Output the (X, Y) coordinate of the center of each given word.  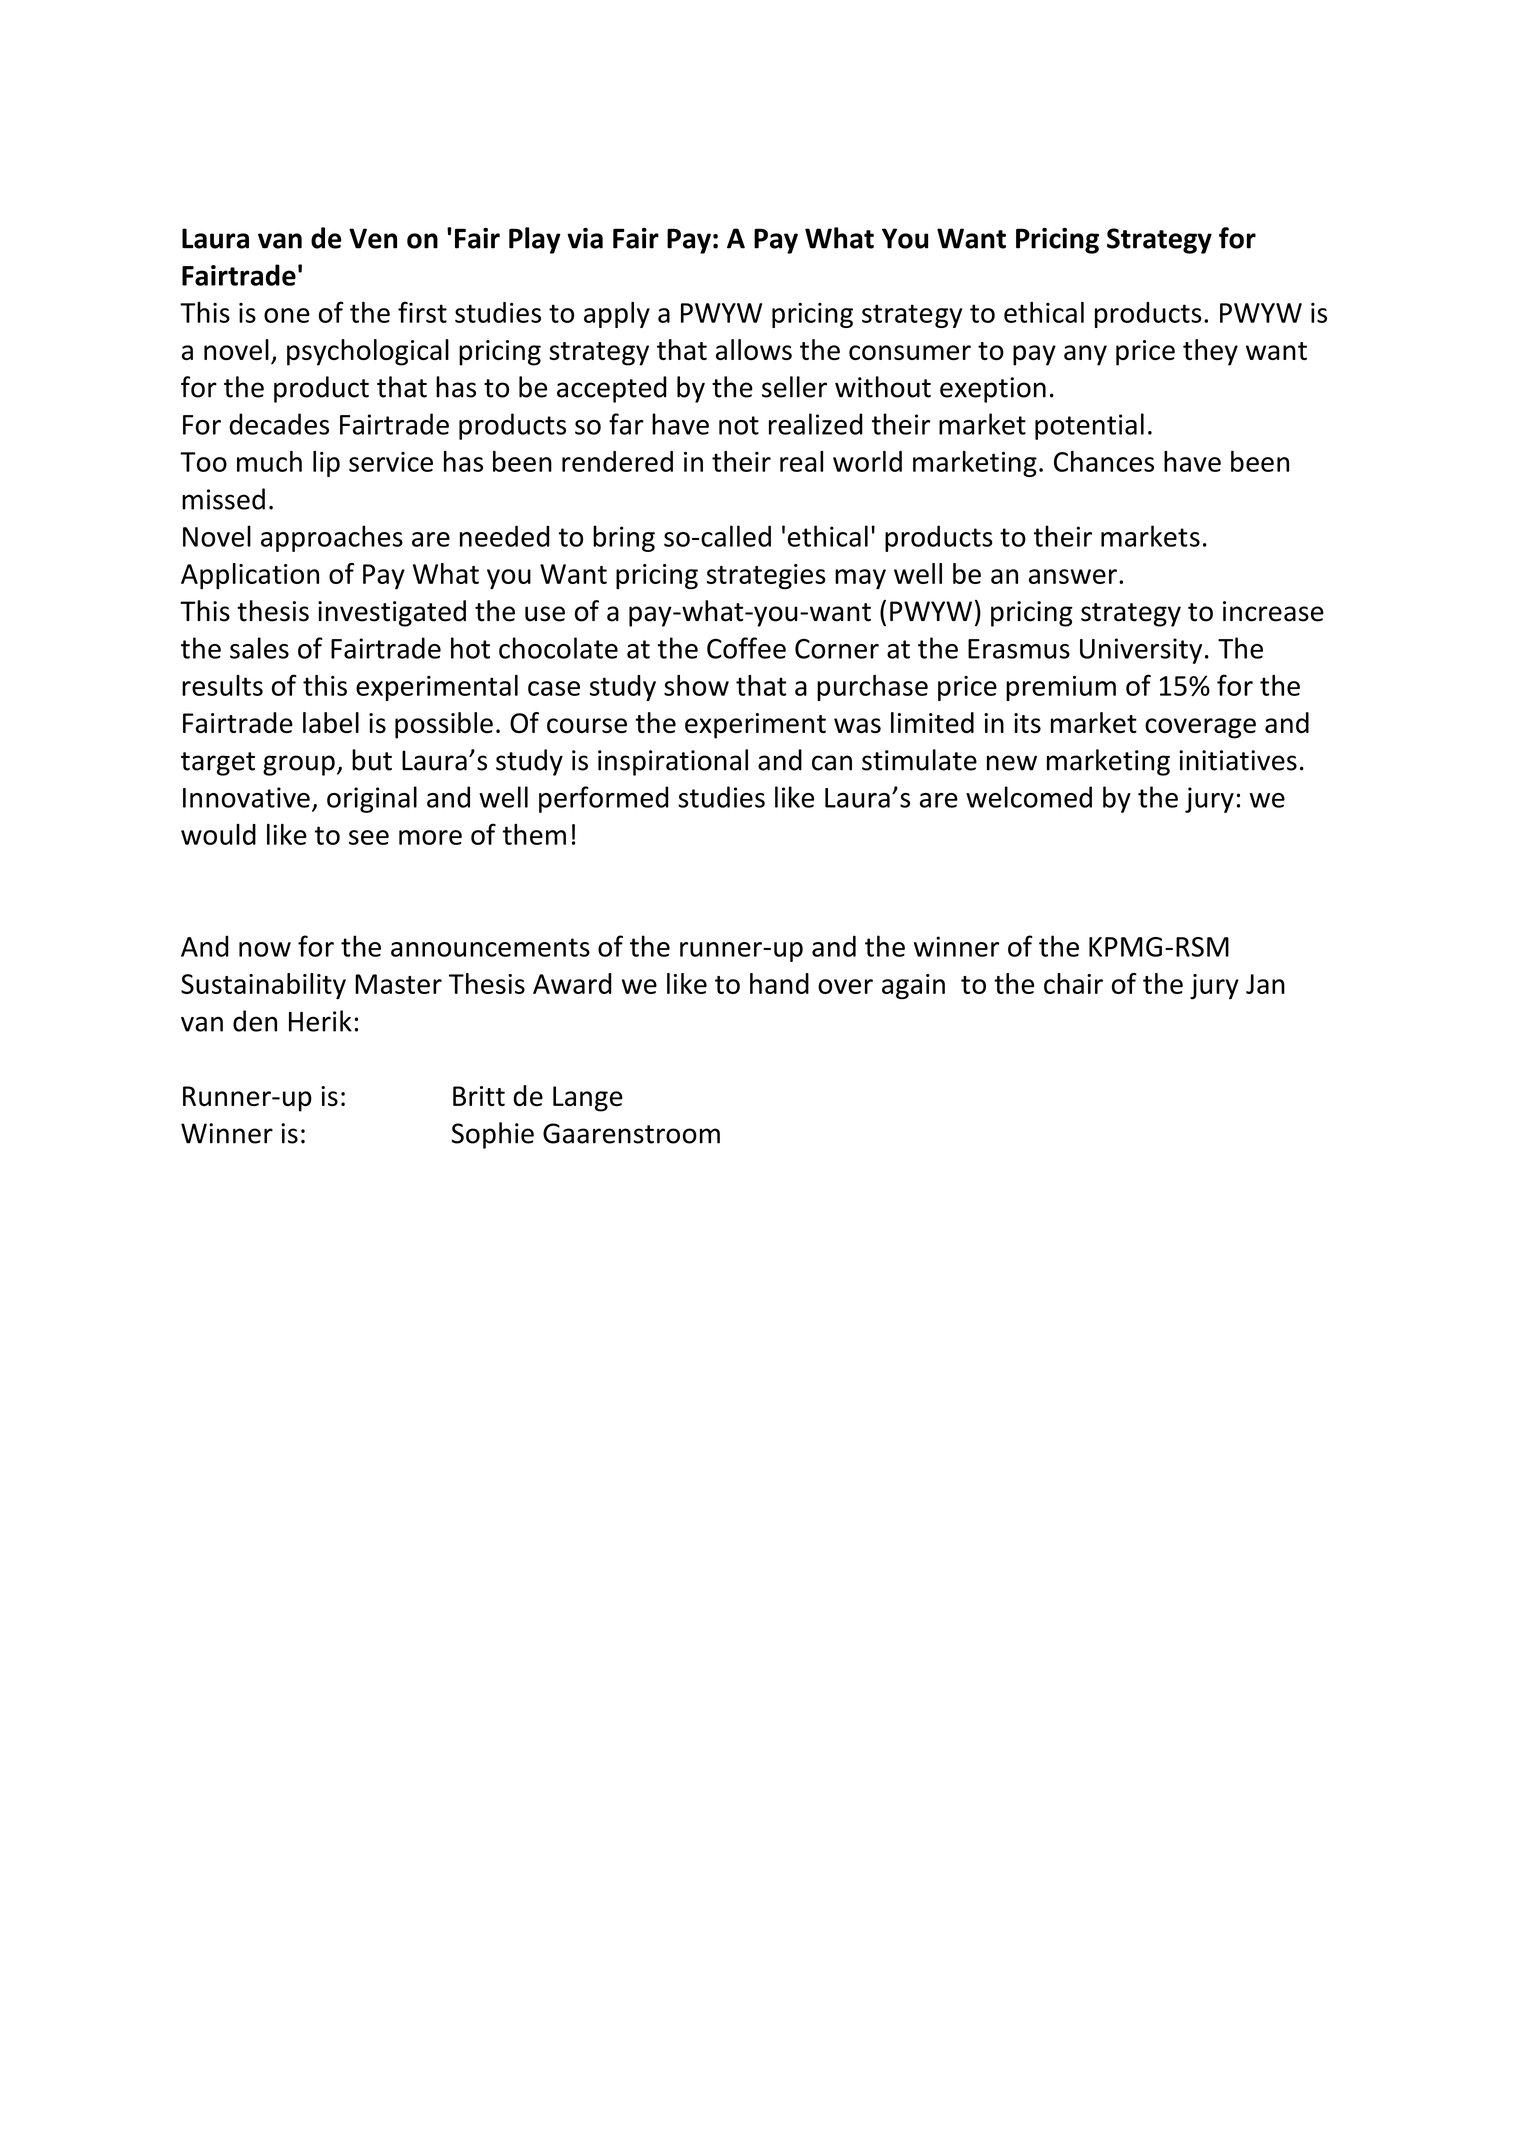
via (585, 238)
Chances (1104, 461)
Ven (373, 238)
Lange (588, 1099)
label (331, 722)
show (696, 685)
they (1210, 352)
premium (1061, 688)
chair (1073, 983)
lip (326, 464)
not (739, 425)
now (265, 949)
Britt (479, 1096)
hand (779, 983)
